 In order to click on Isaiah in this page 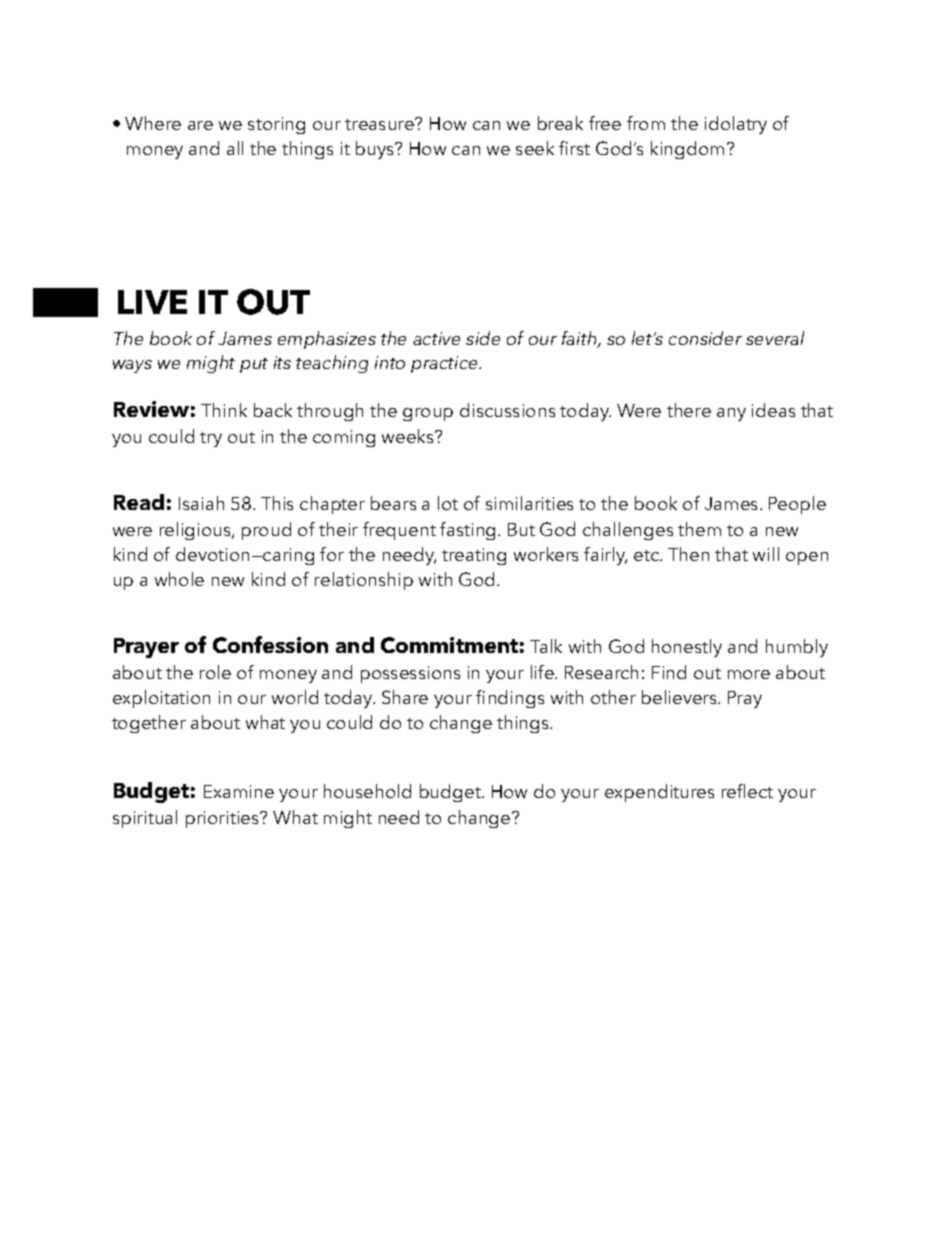, I will do `click(201, 503)`.
